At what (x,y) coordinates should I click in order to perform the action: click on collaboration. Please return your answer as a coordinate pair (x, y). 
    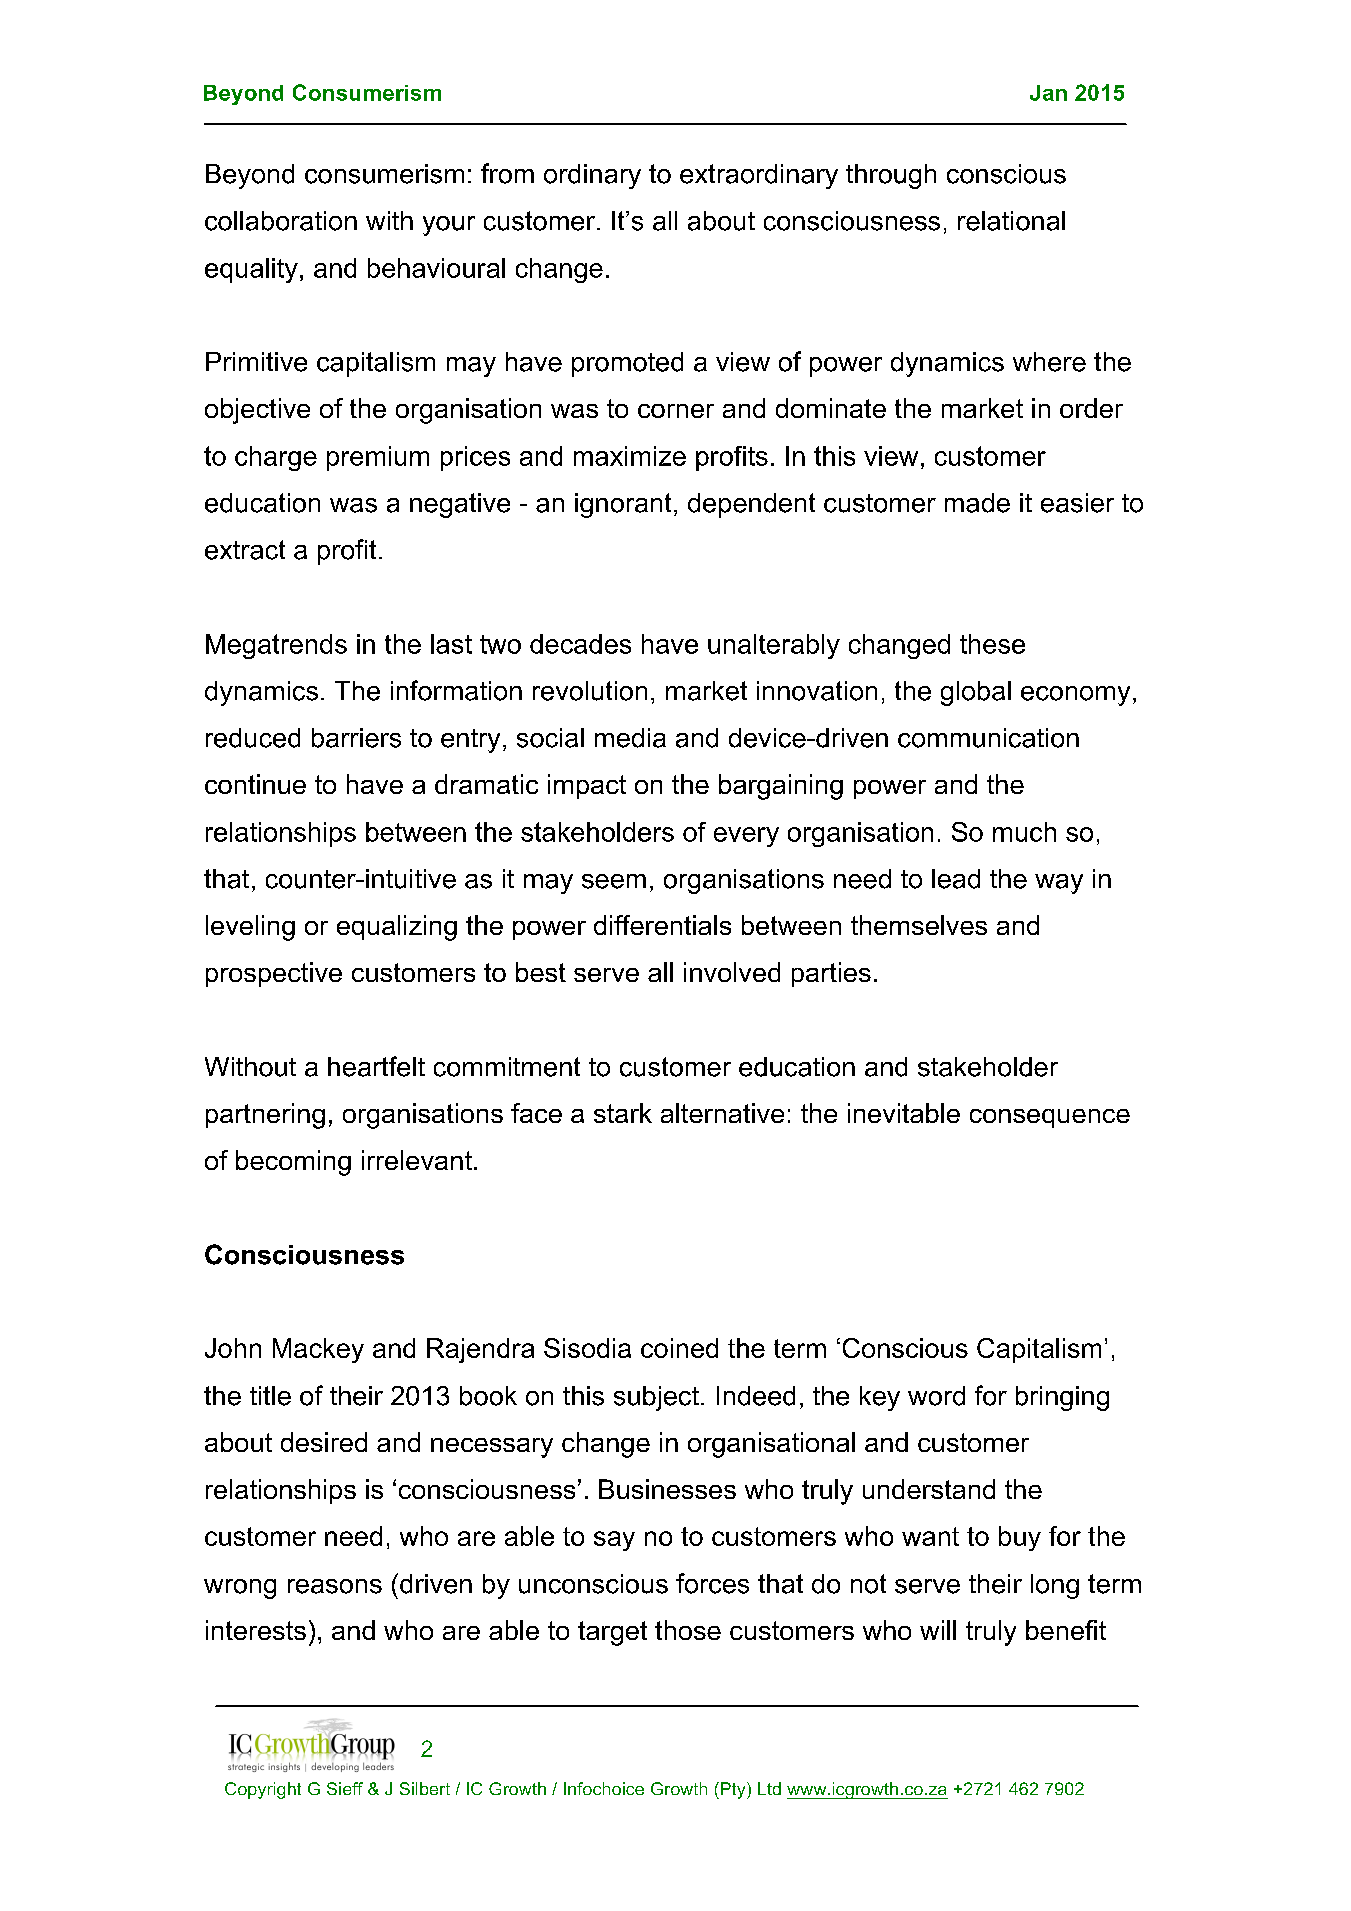
    Looking at the image, I should click on (281, 221).
